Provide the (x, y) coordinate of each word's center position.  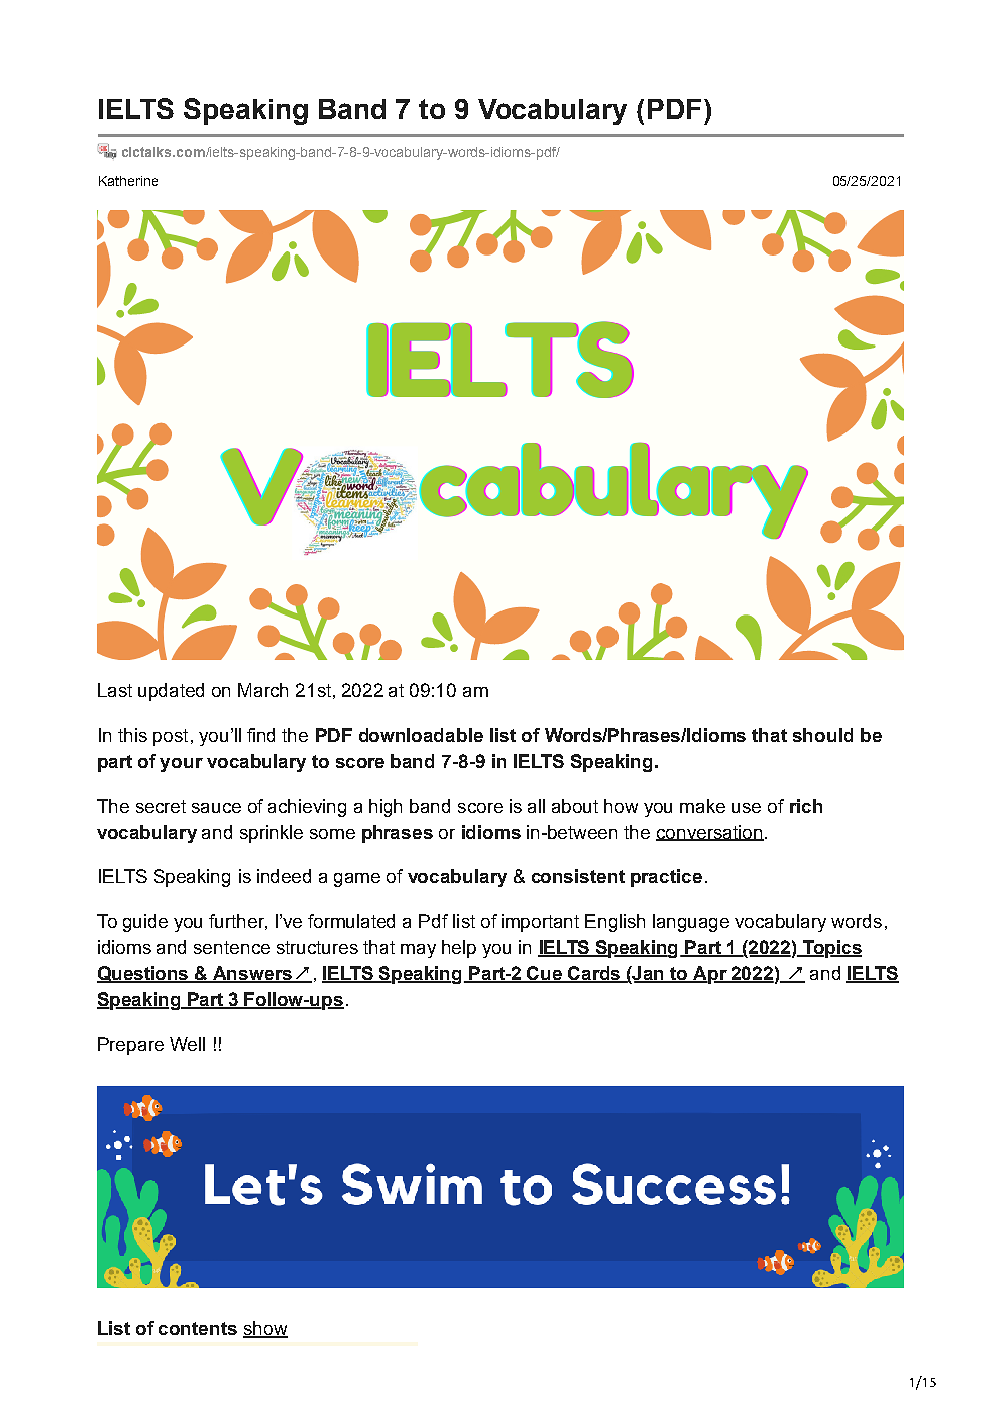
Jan (649, 974)
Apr (710, 975)
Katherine (128, 181)
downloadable (421, 735)
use (746, 808)
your (181, 765)
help (459, 949)
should (823, 735)
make (702, 806)
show (265, 1329)
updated (171, 692)
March (263, 690)
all (536, 806)
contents (198, 1328)
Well (187, 1044)
